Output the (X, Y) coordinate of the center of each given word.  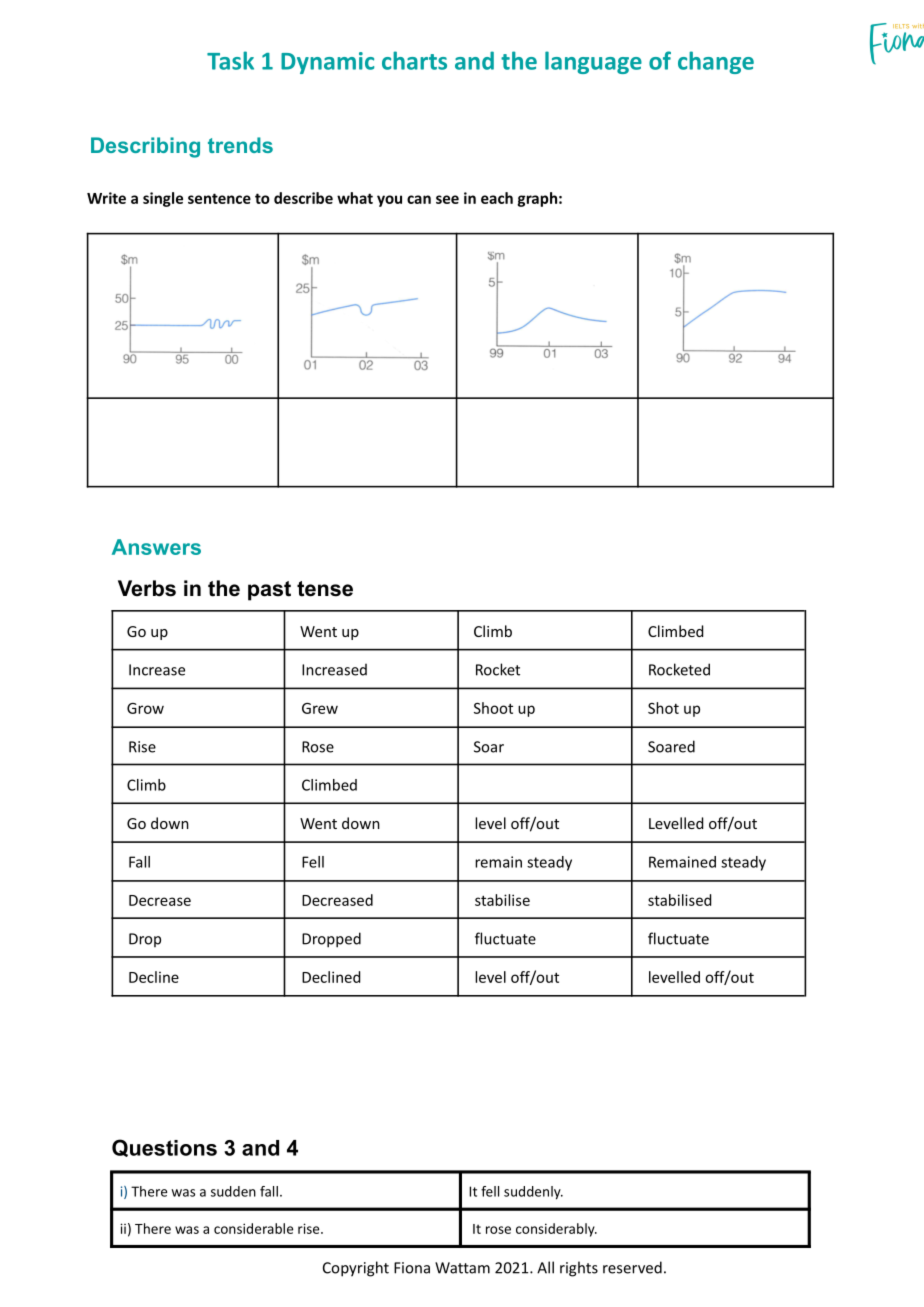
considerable (253, 1228)
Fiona (412, 1268)
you (389, 201)
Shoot (493, 708)
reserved (632, 1267)
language (593, 62)
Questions (164, 1148)
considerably (556, 1230)
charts (414, 60)
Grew (320, 708)
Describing (145, 147)
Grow (145, 708)
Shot (663, 708)
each (497, 198)
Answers (156, 547)
